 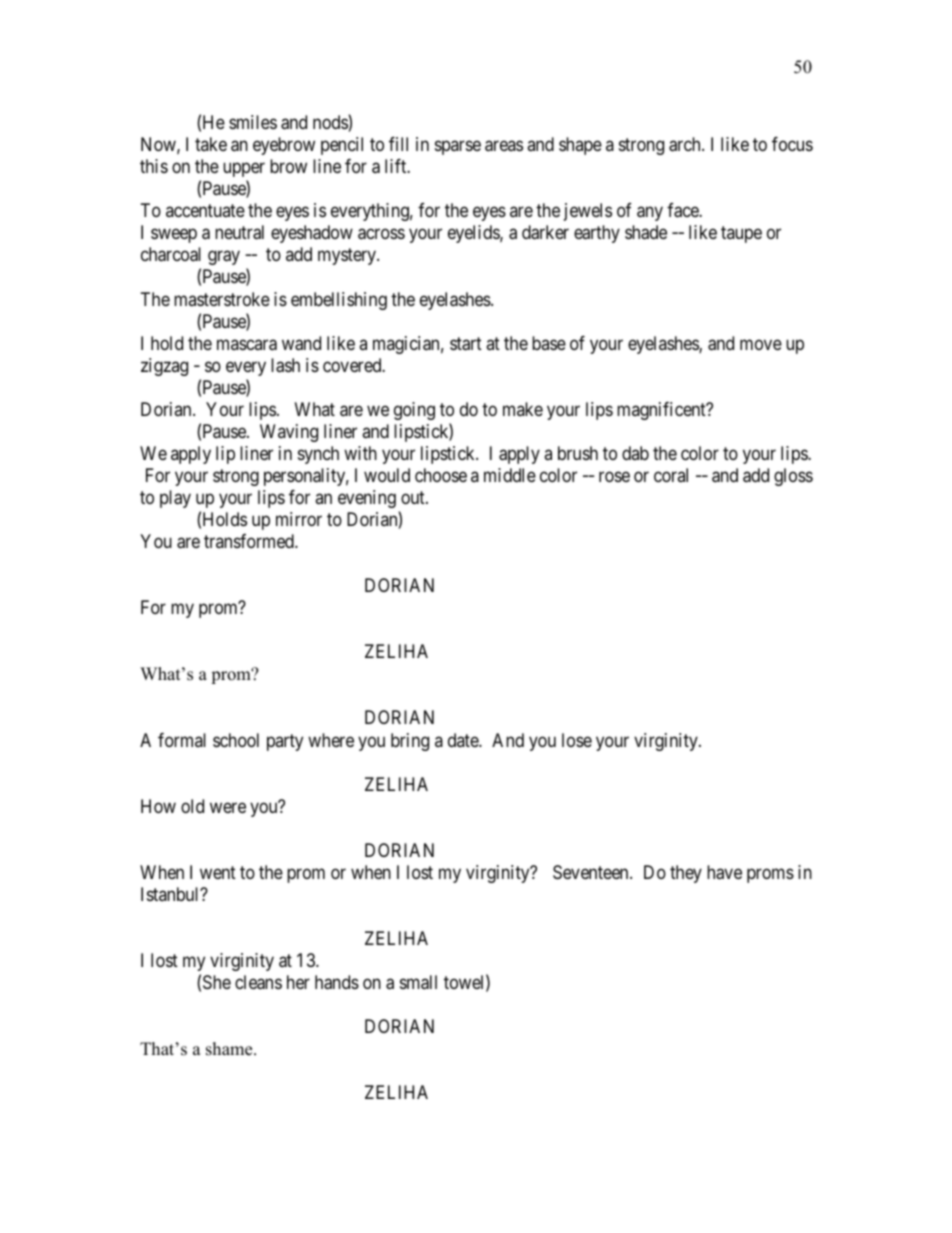 I want to click on choose, so click(x=441, y=475).
